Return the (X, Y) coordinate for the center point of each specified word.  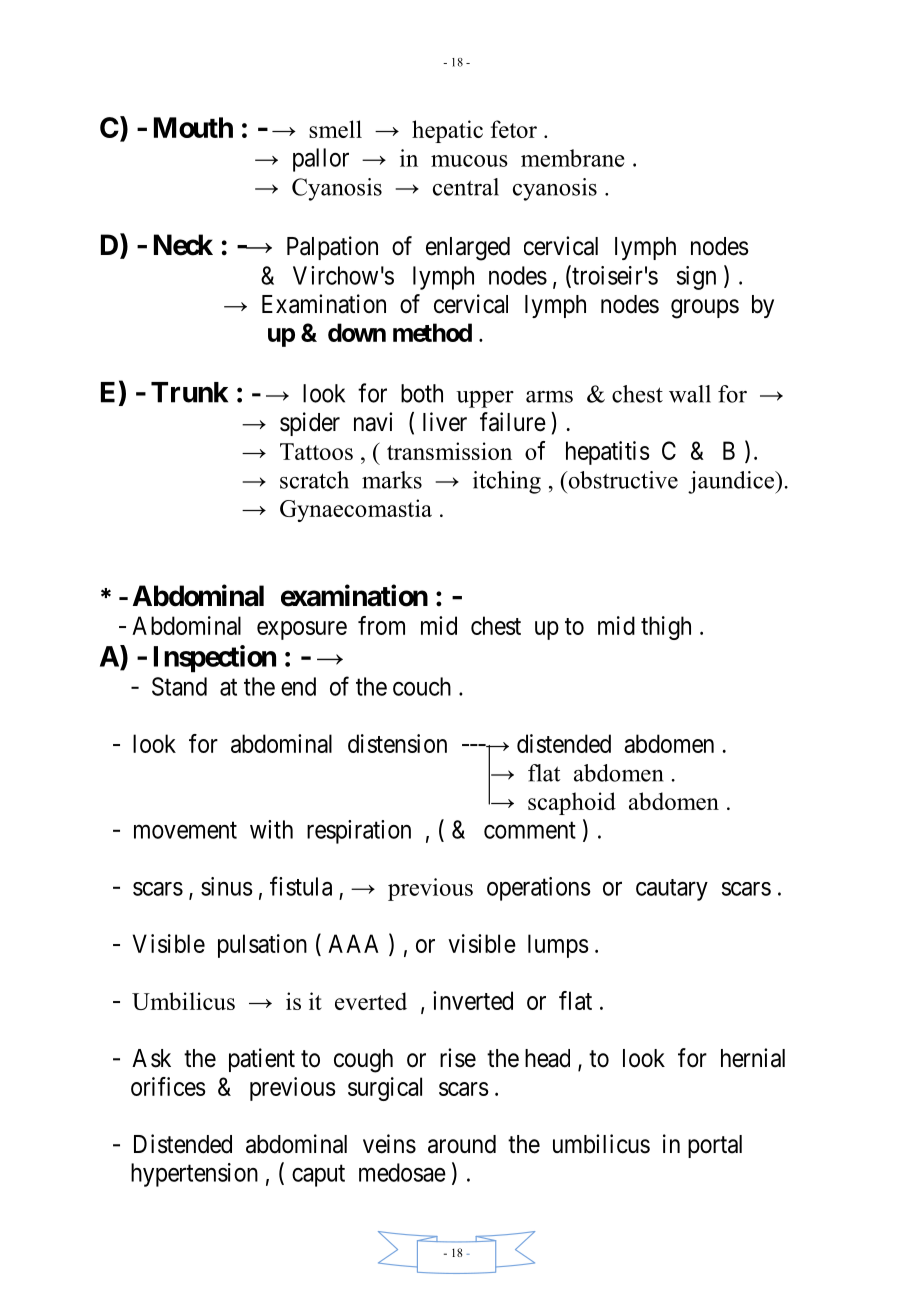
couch (422, 686)
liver (445, 422)
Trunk (189, 392)
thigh (666, 628)
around (462, 1144)
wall (690, 394)
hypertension (194, 1175)
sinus (227, 886)
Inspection (215, 659)
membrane (572, 158)
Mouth (193, 127)
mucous (469, 161)
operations (539, 889)
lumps (558, 946)
